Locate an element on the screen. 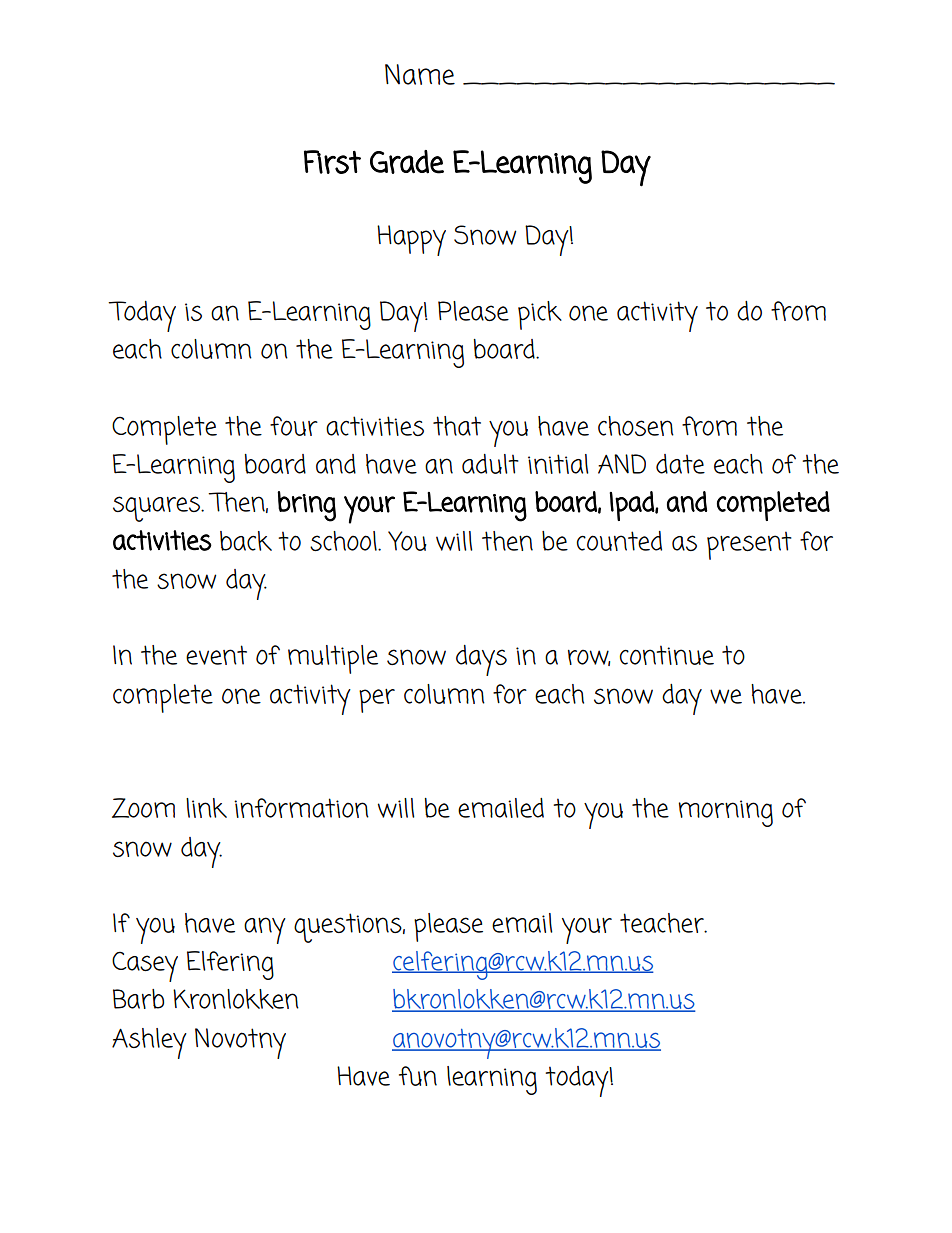 The image size is (952, 1233). link is located at coordinates (206, 808).
